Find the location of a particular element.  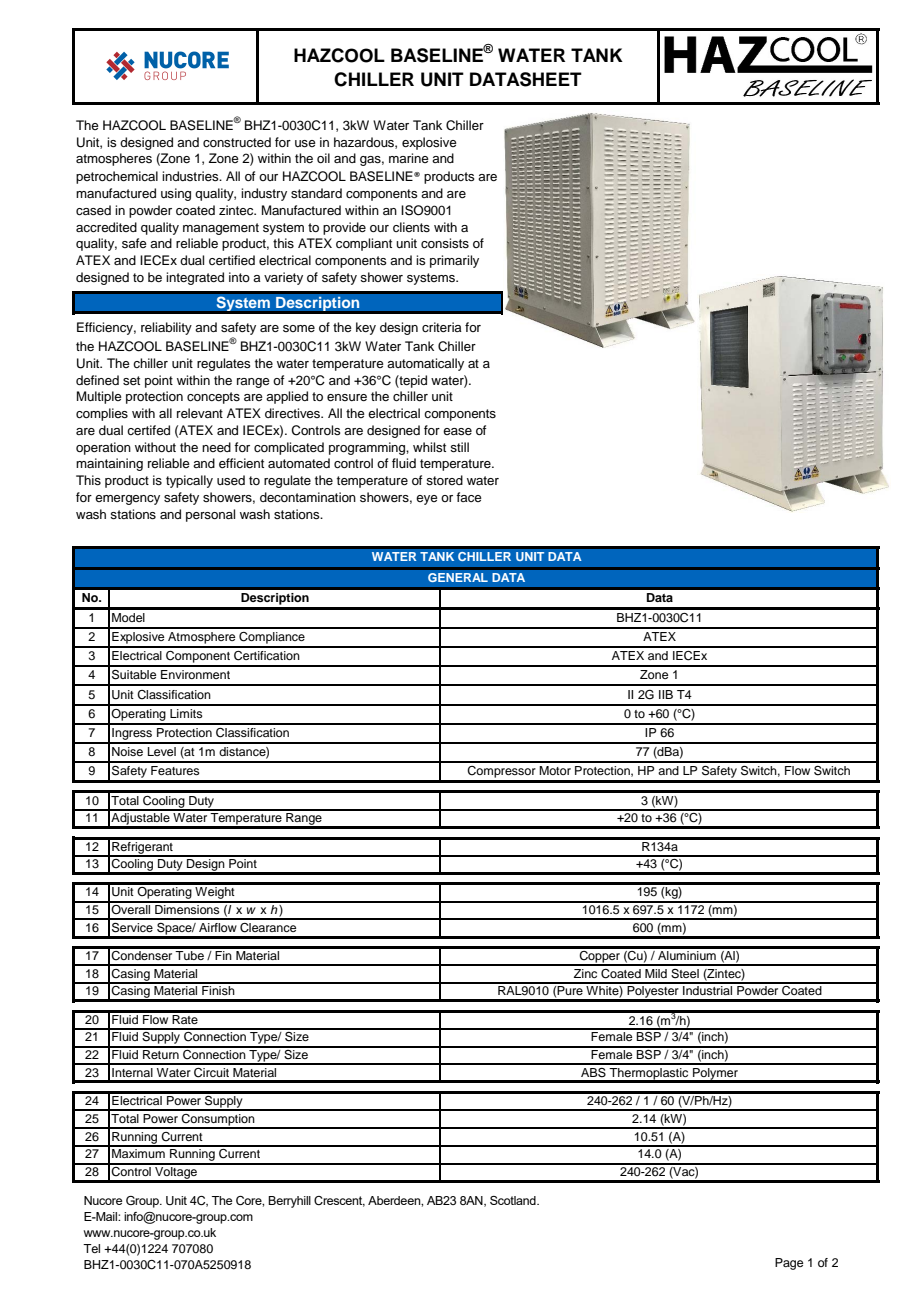

Motor is located at coordinates (555, 770).
